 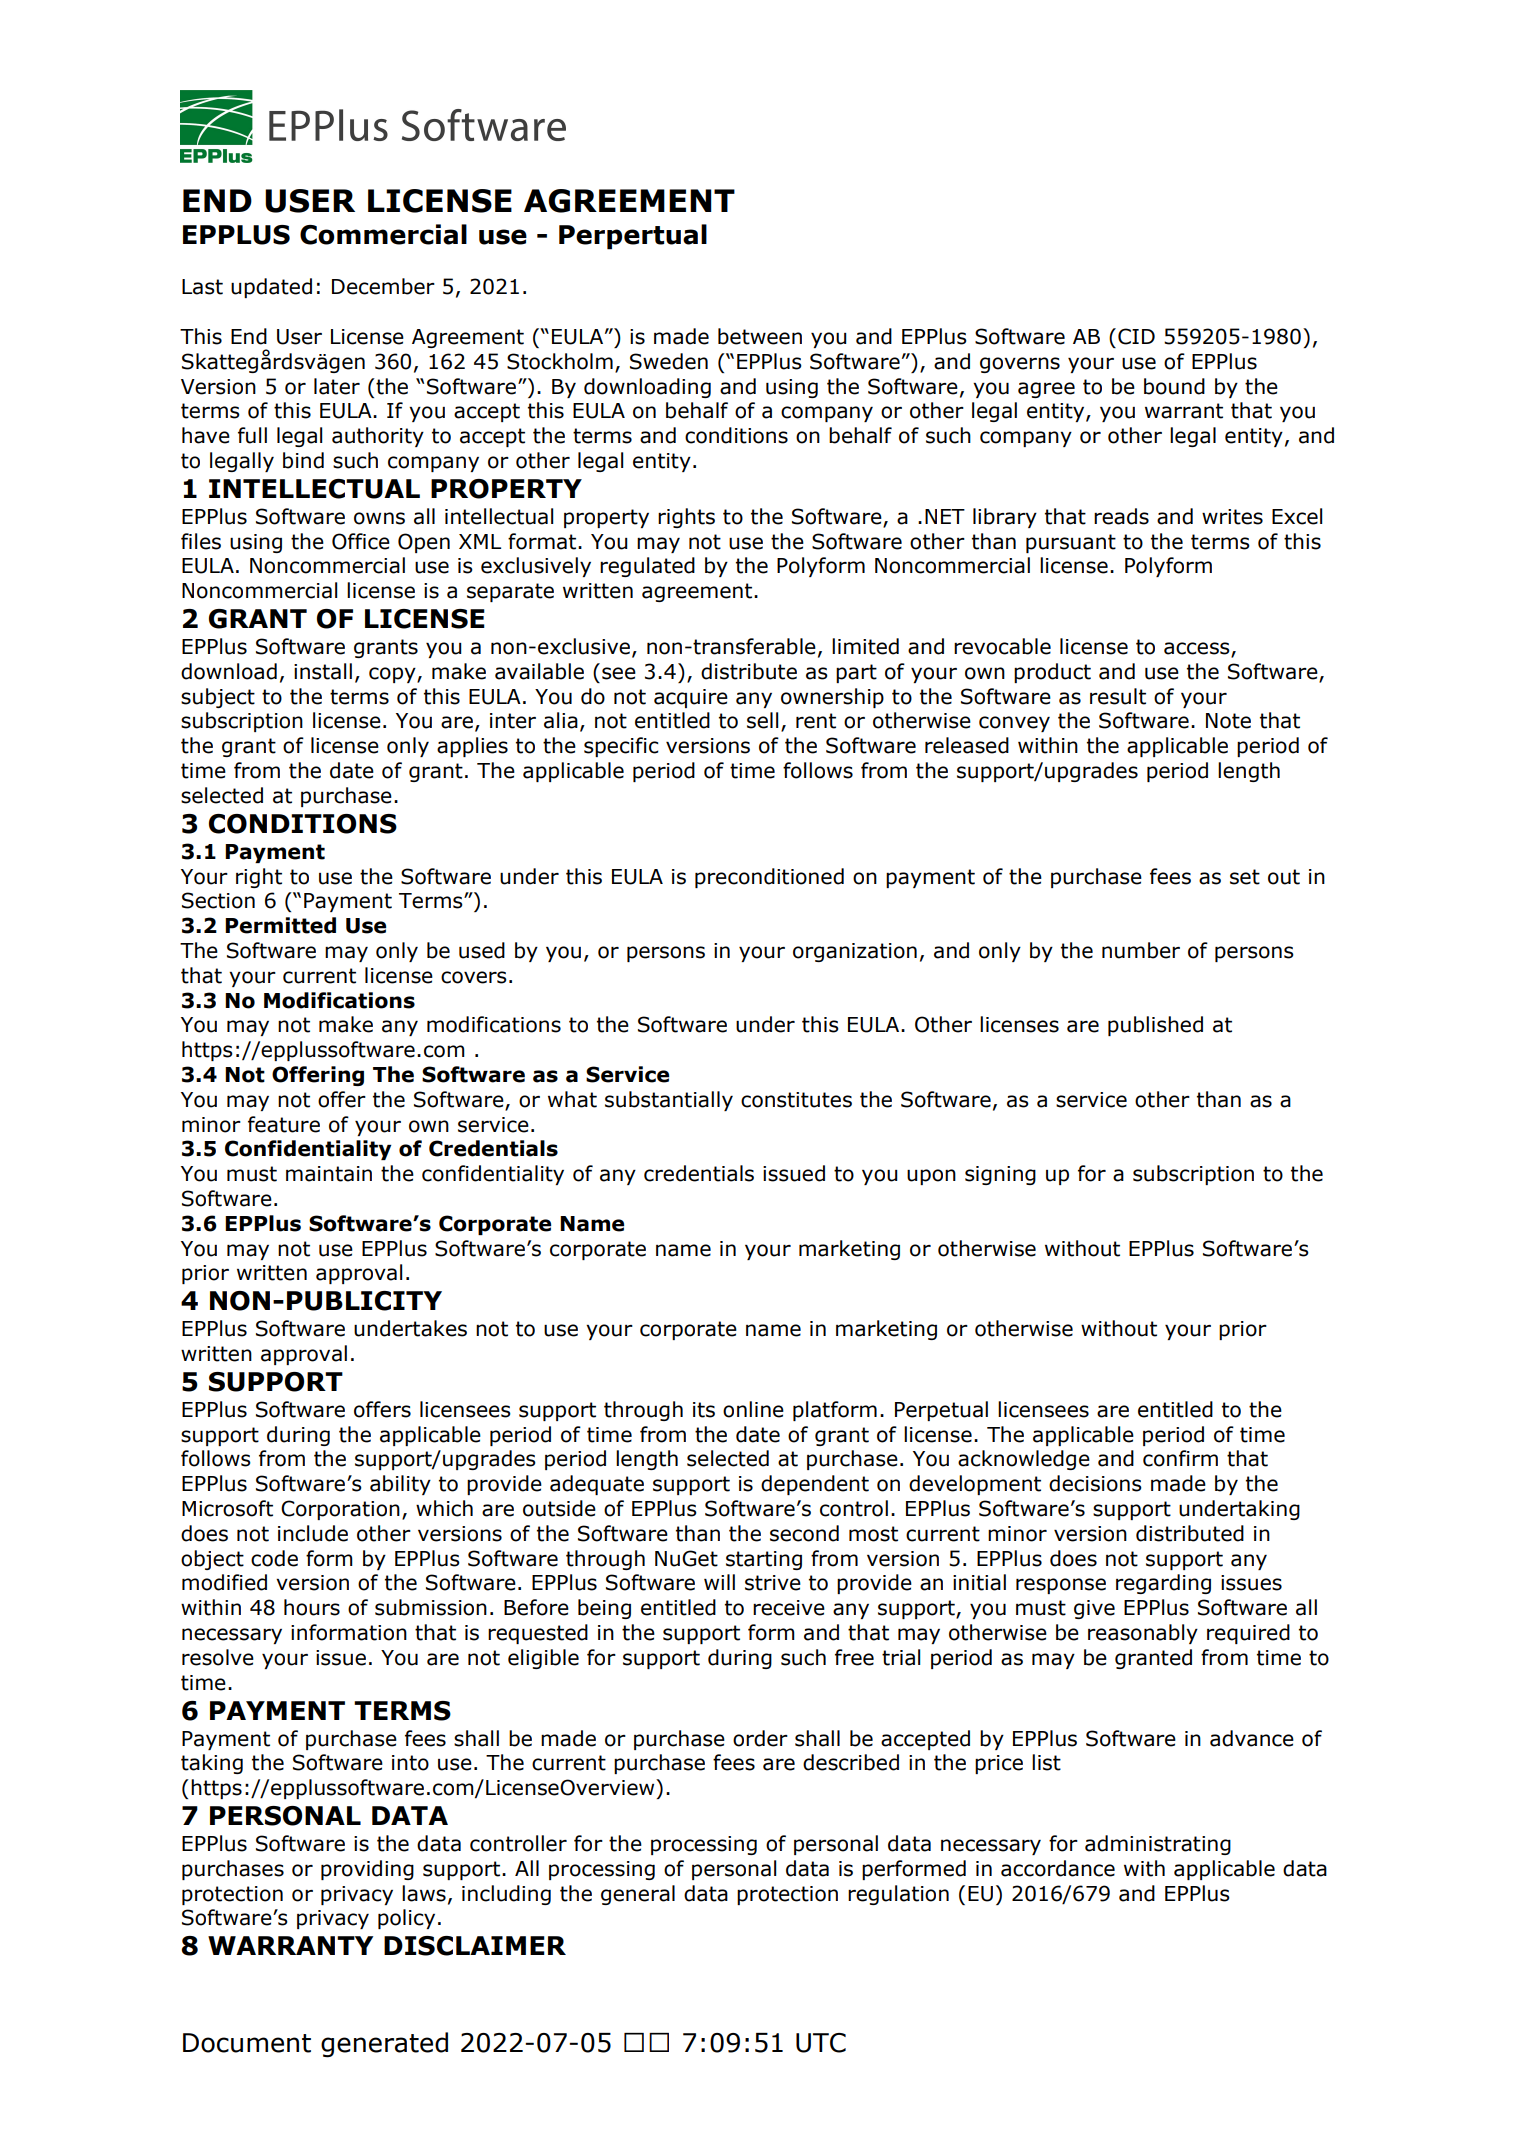 I want to click on strive, so click(x=773, y=1583).
